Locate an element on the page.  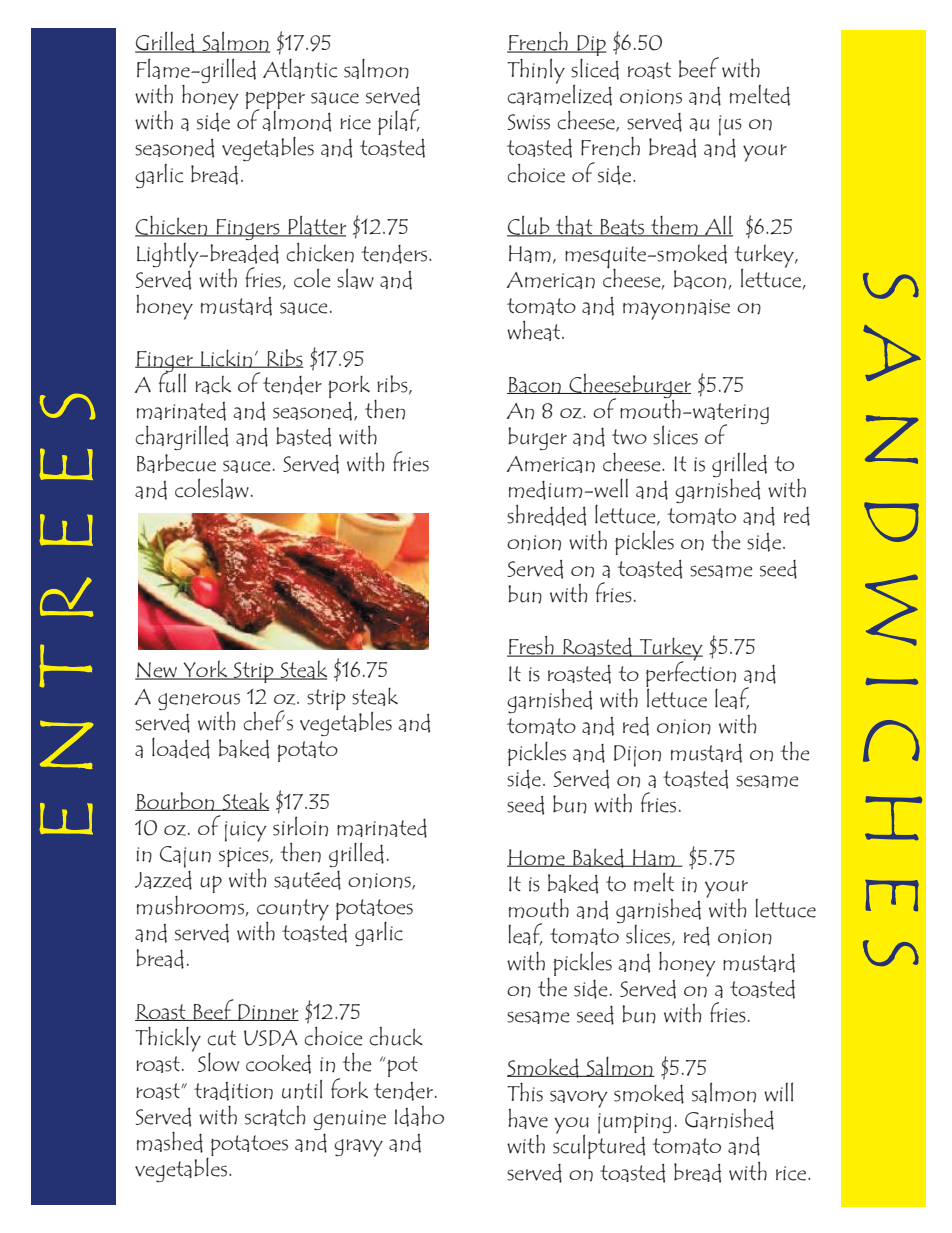
Idaho is located at coordinates (419, 1116).
